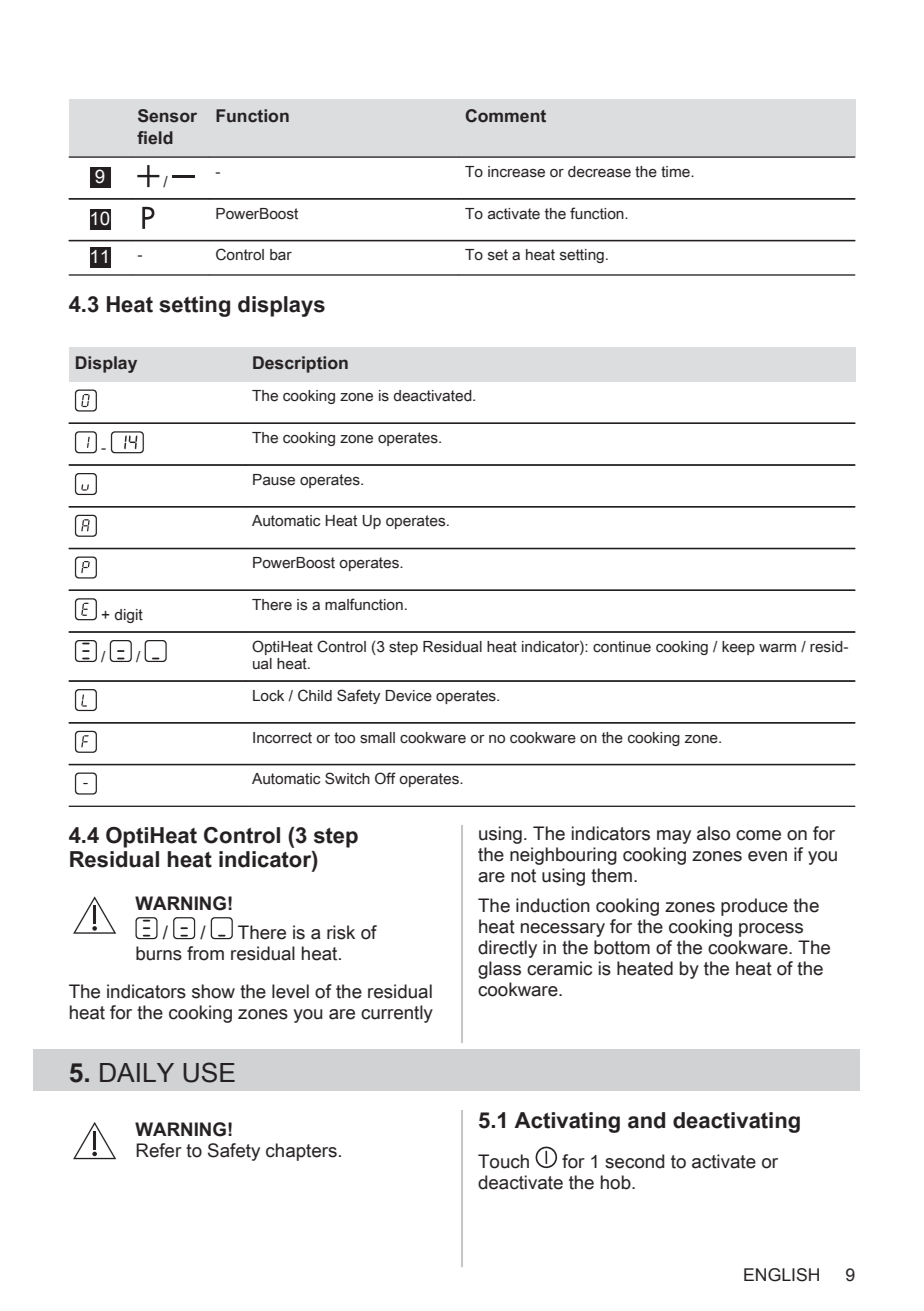  Describe the element at coordinates (503, 1161) in the screenshot. I see `Touch` at that location.
